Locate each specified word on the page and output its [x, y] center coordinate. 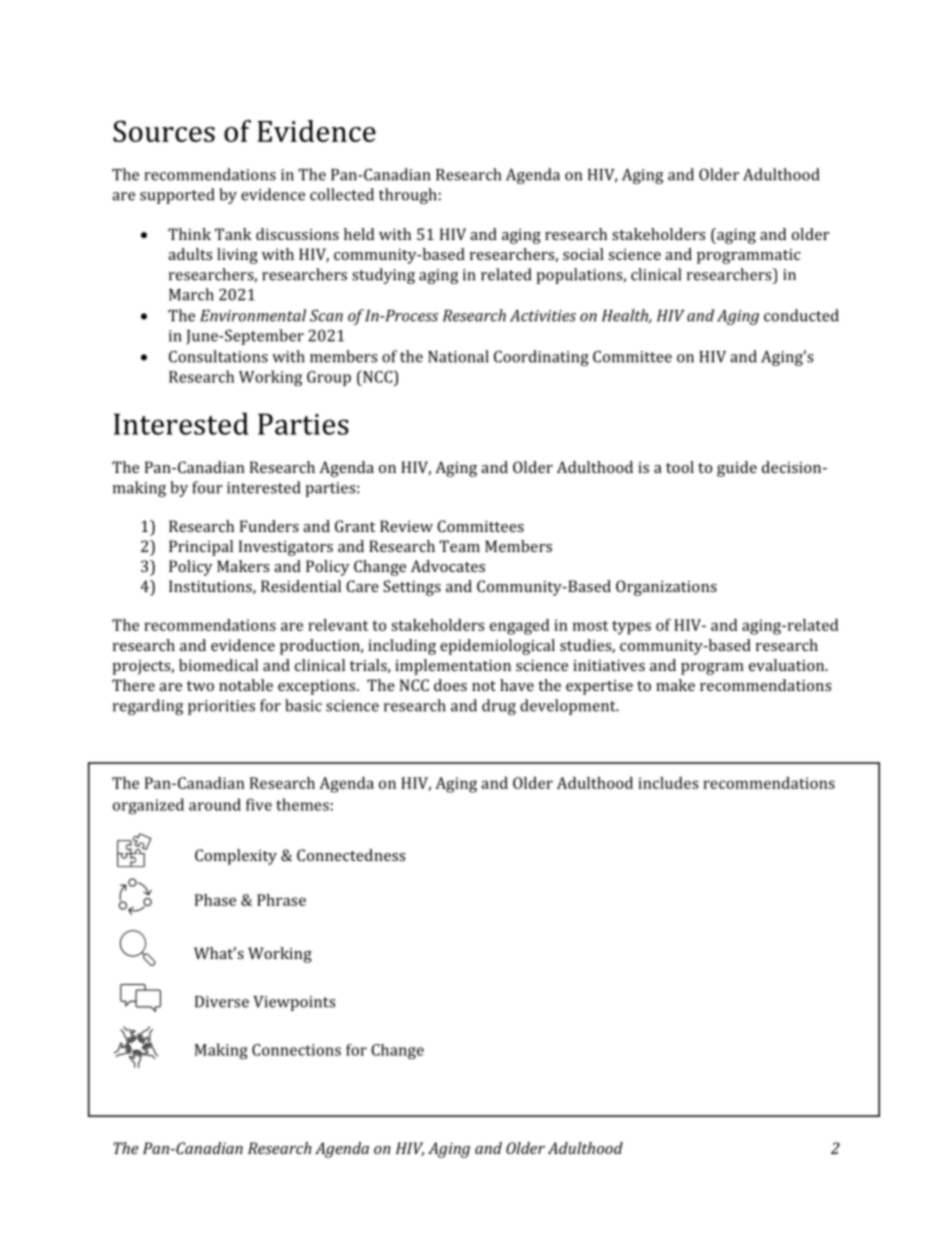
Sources [164, 131]
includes [668, 783]
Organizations [666, 588]
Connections [296, 1050]
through [408, 196]
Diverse [222, 1002]
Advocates [448, 566]
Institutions [211, 587]
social [583, 254]
